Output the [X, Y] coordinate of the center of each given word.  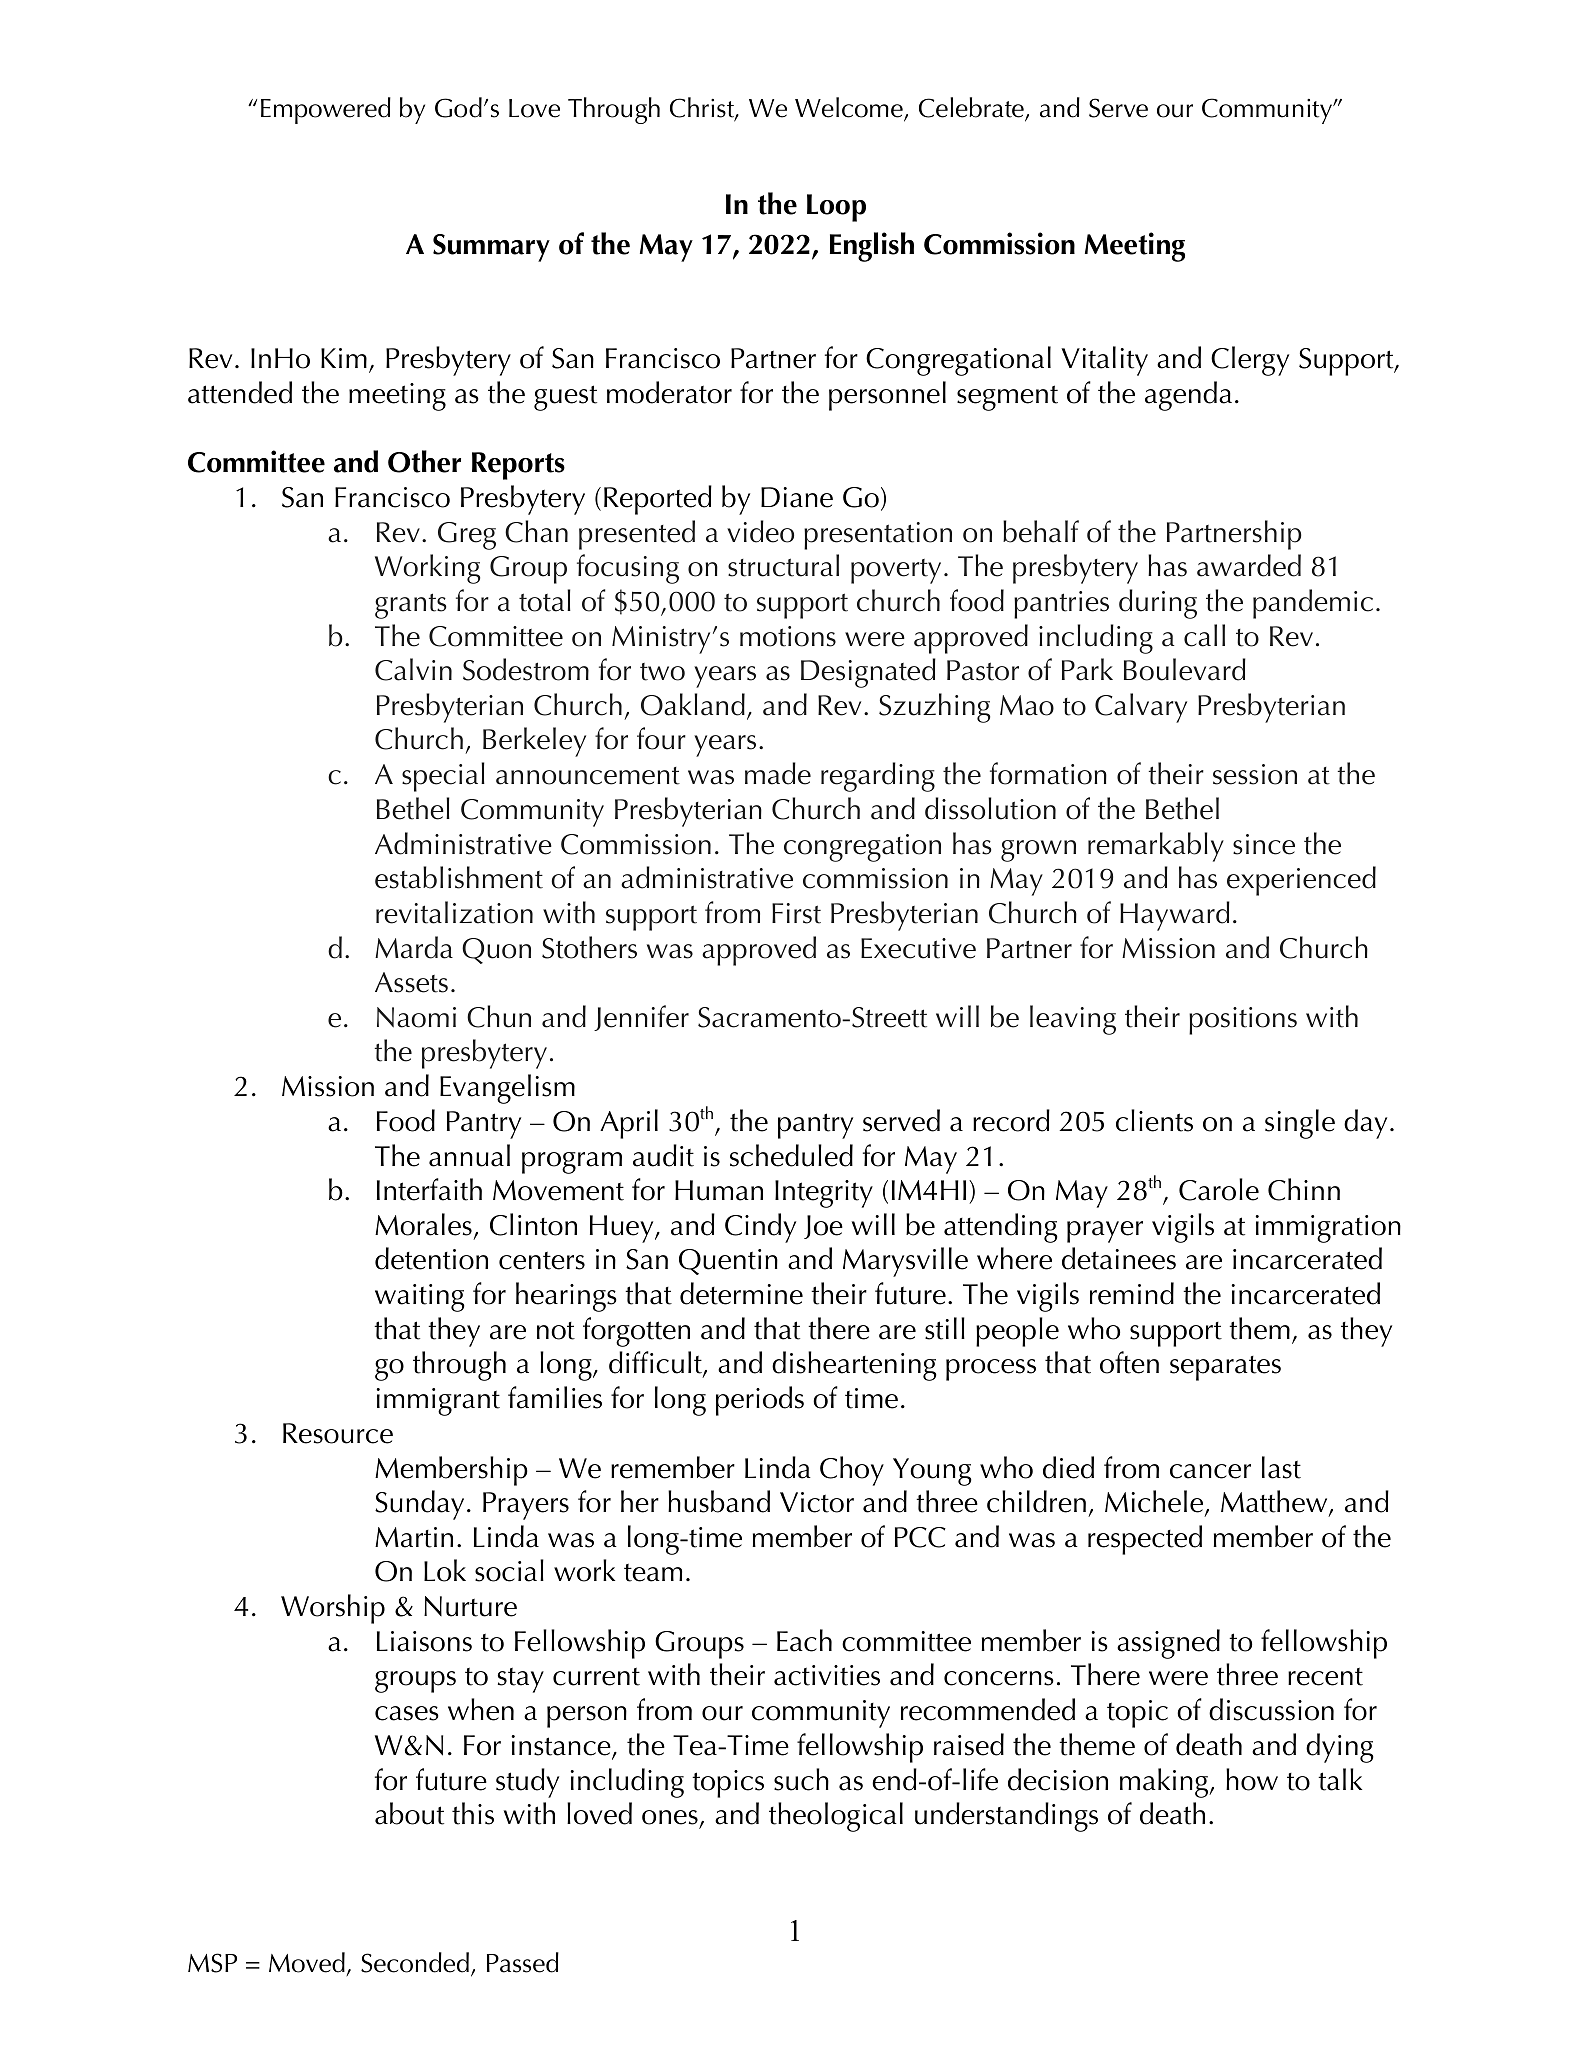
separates [1225, 1368]
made [778, 773]
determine [741, 1293]
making [1165, 1783]
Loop [836, 208]
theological [836, 1817]
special [443, 777]
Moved [307, 1962]
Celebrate [972, 109]
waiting [420, 1298]
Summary [491, 248]
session [1255, 774]
